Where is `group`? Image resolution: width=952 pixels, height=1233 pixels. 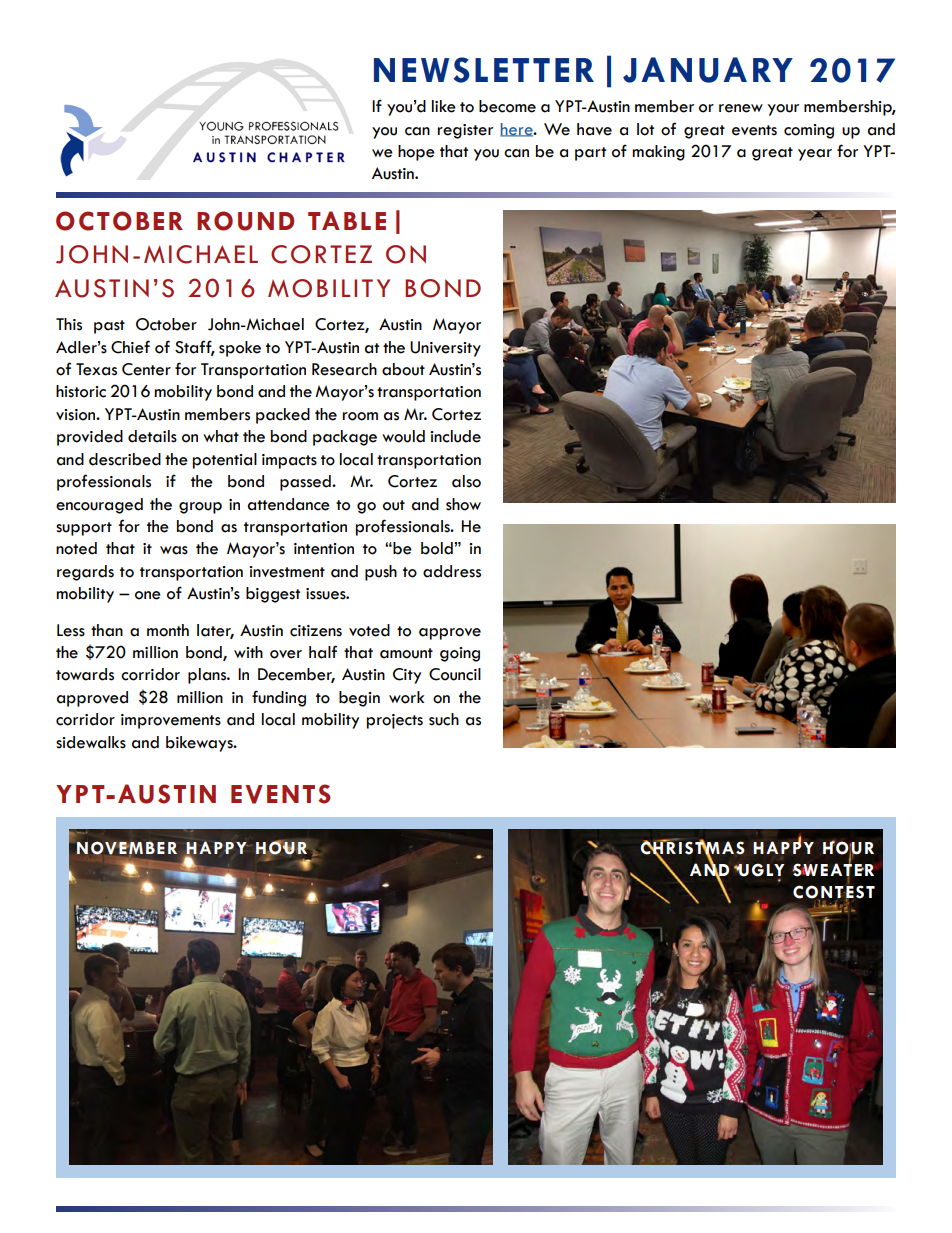
group is located at coordinates (200, 508).
